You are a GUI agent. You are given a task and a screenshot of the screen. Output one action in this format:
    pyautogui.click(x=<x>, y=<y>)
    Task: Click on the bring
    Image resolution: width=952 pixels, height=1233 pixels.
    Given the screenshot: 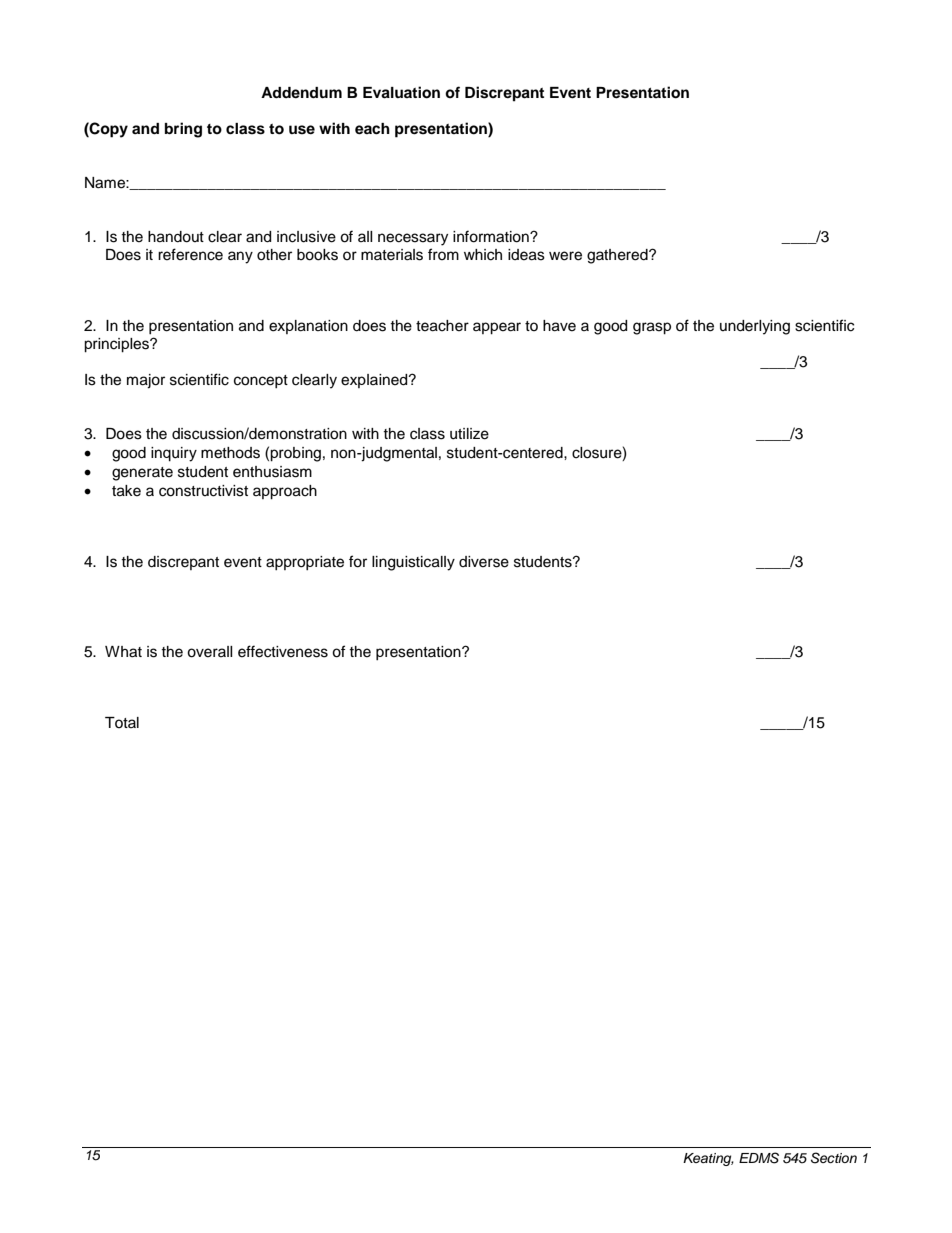 What is the action you would take?
    pyautogui.click(x=183, y=130)
